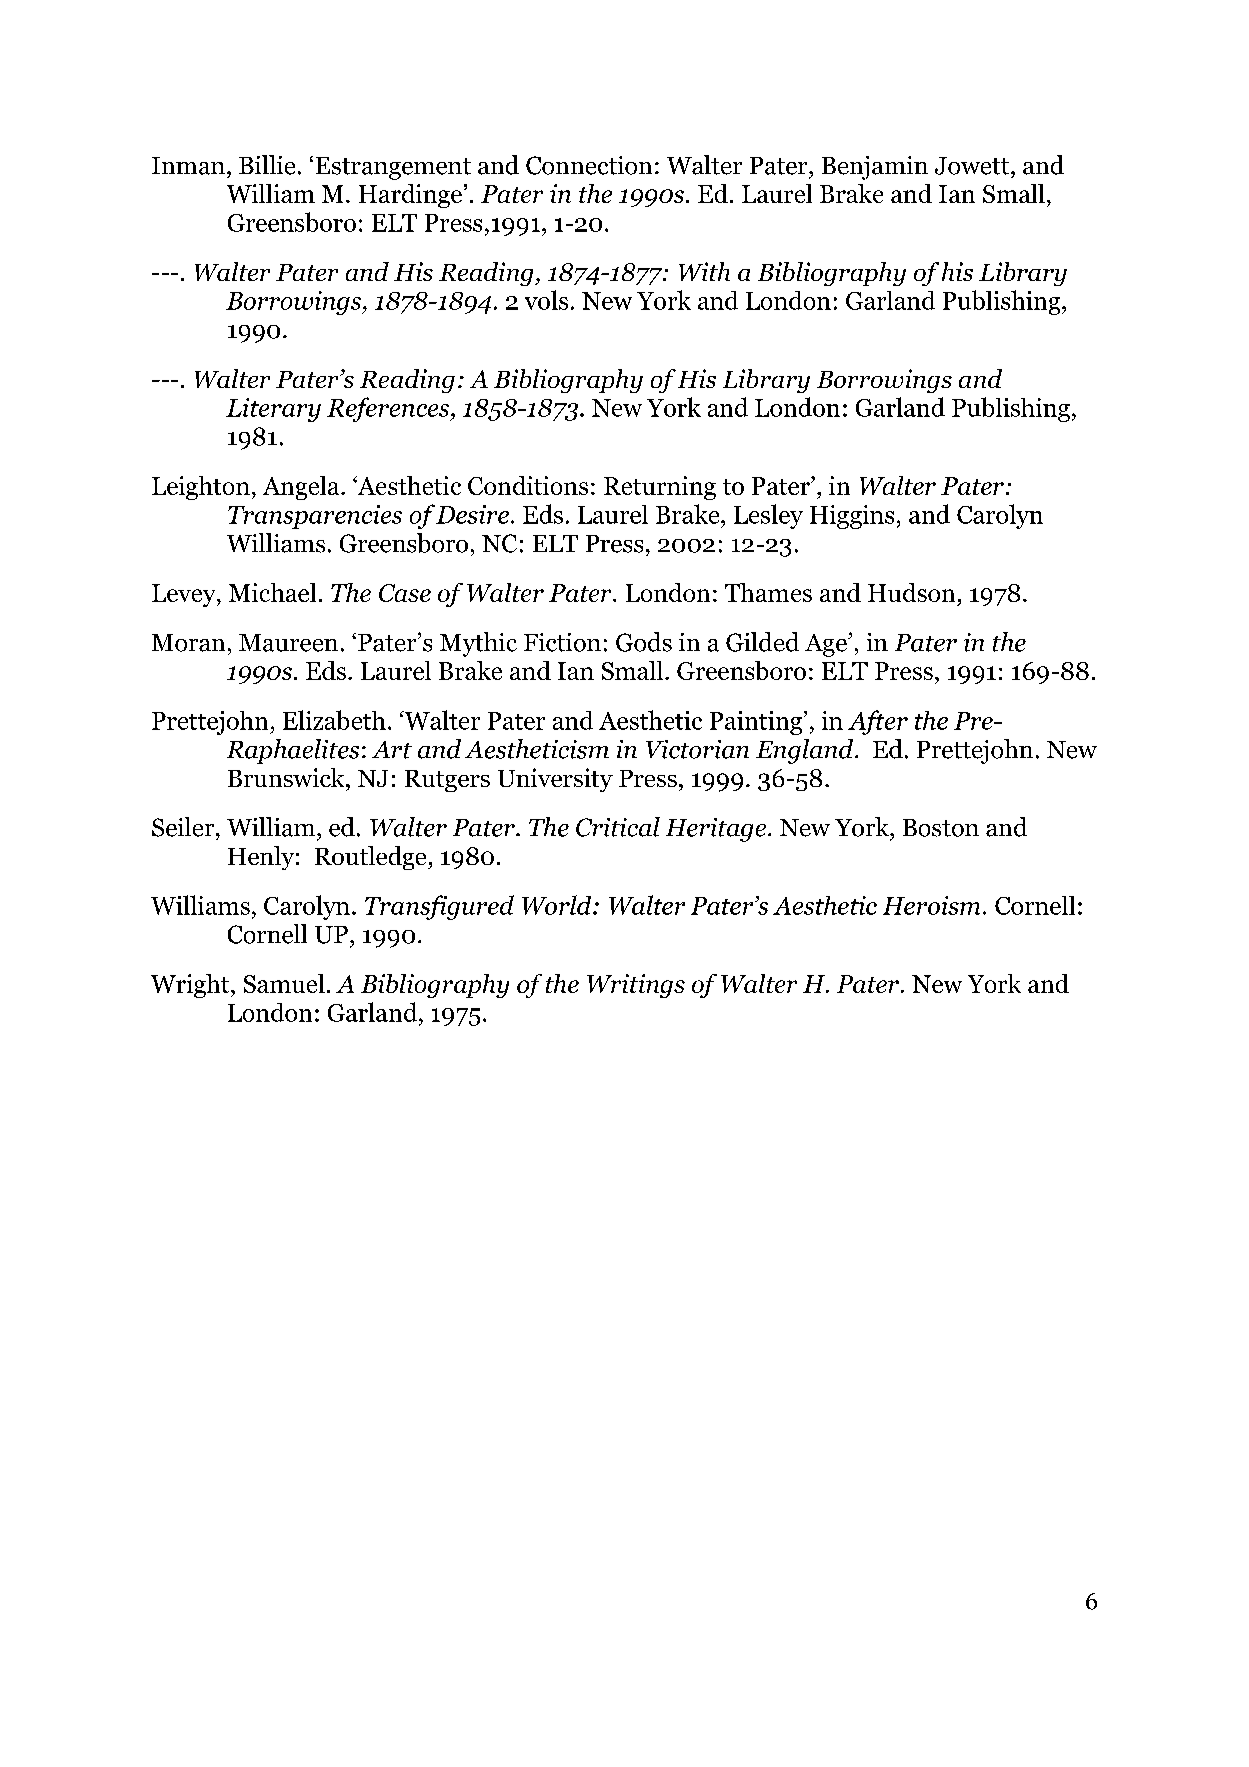 This screenshot has width=1249, height=1767. What do you see at coordinates (911, 592) in the screenshot?
I see `Hudson` at bounding box center [911, 592].
